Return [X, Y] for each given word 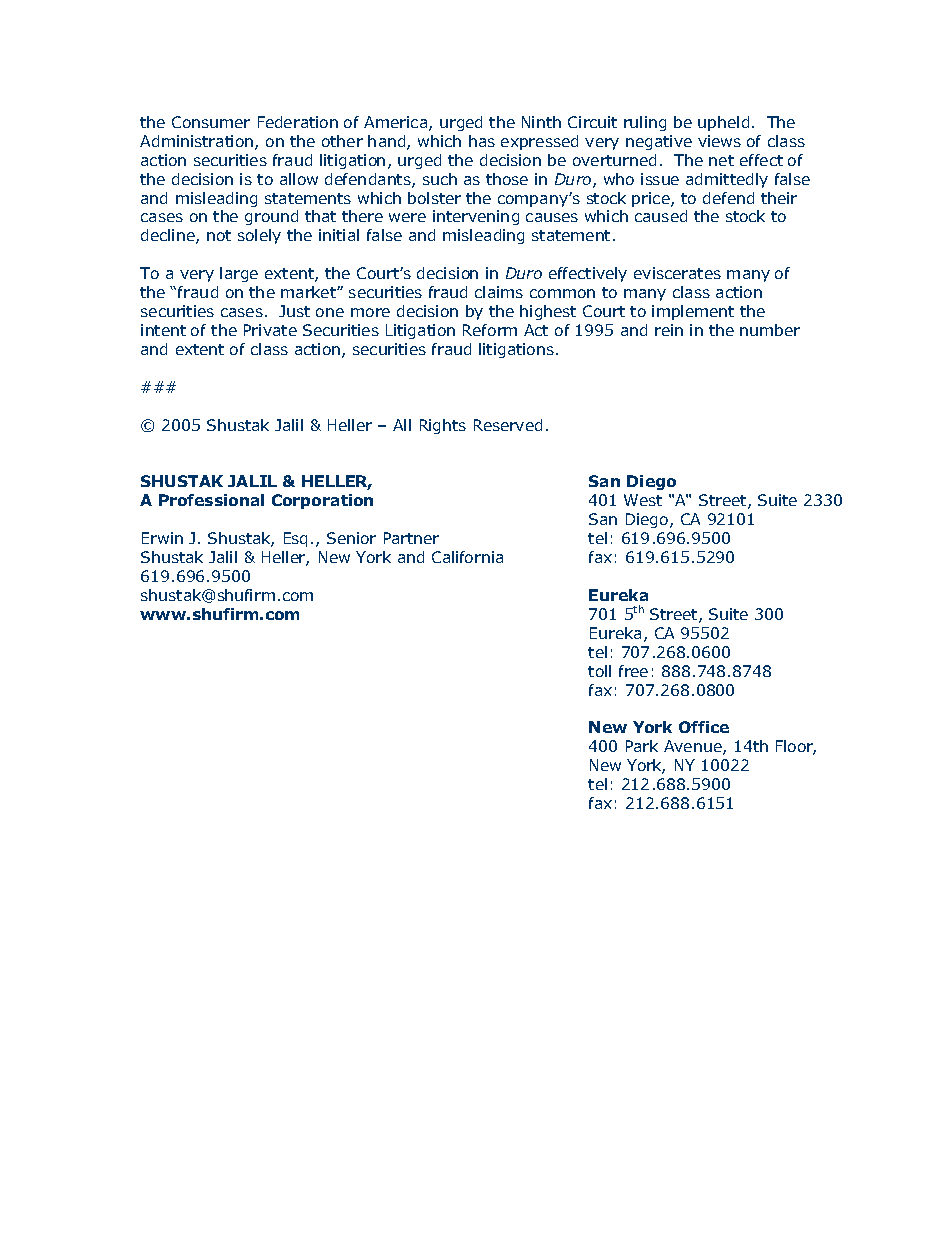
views [719, 141]
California [467, 557]
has [482, 141]
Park [642, 746]
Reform [490, 330]
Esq [295, 539]
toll [599, 671]
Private [270, 330]
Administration [196, 141]
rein [669, 330]
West [643, 500]
